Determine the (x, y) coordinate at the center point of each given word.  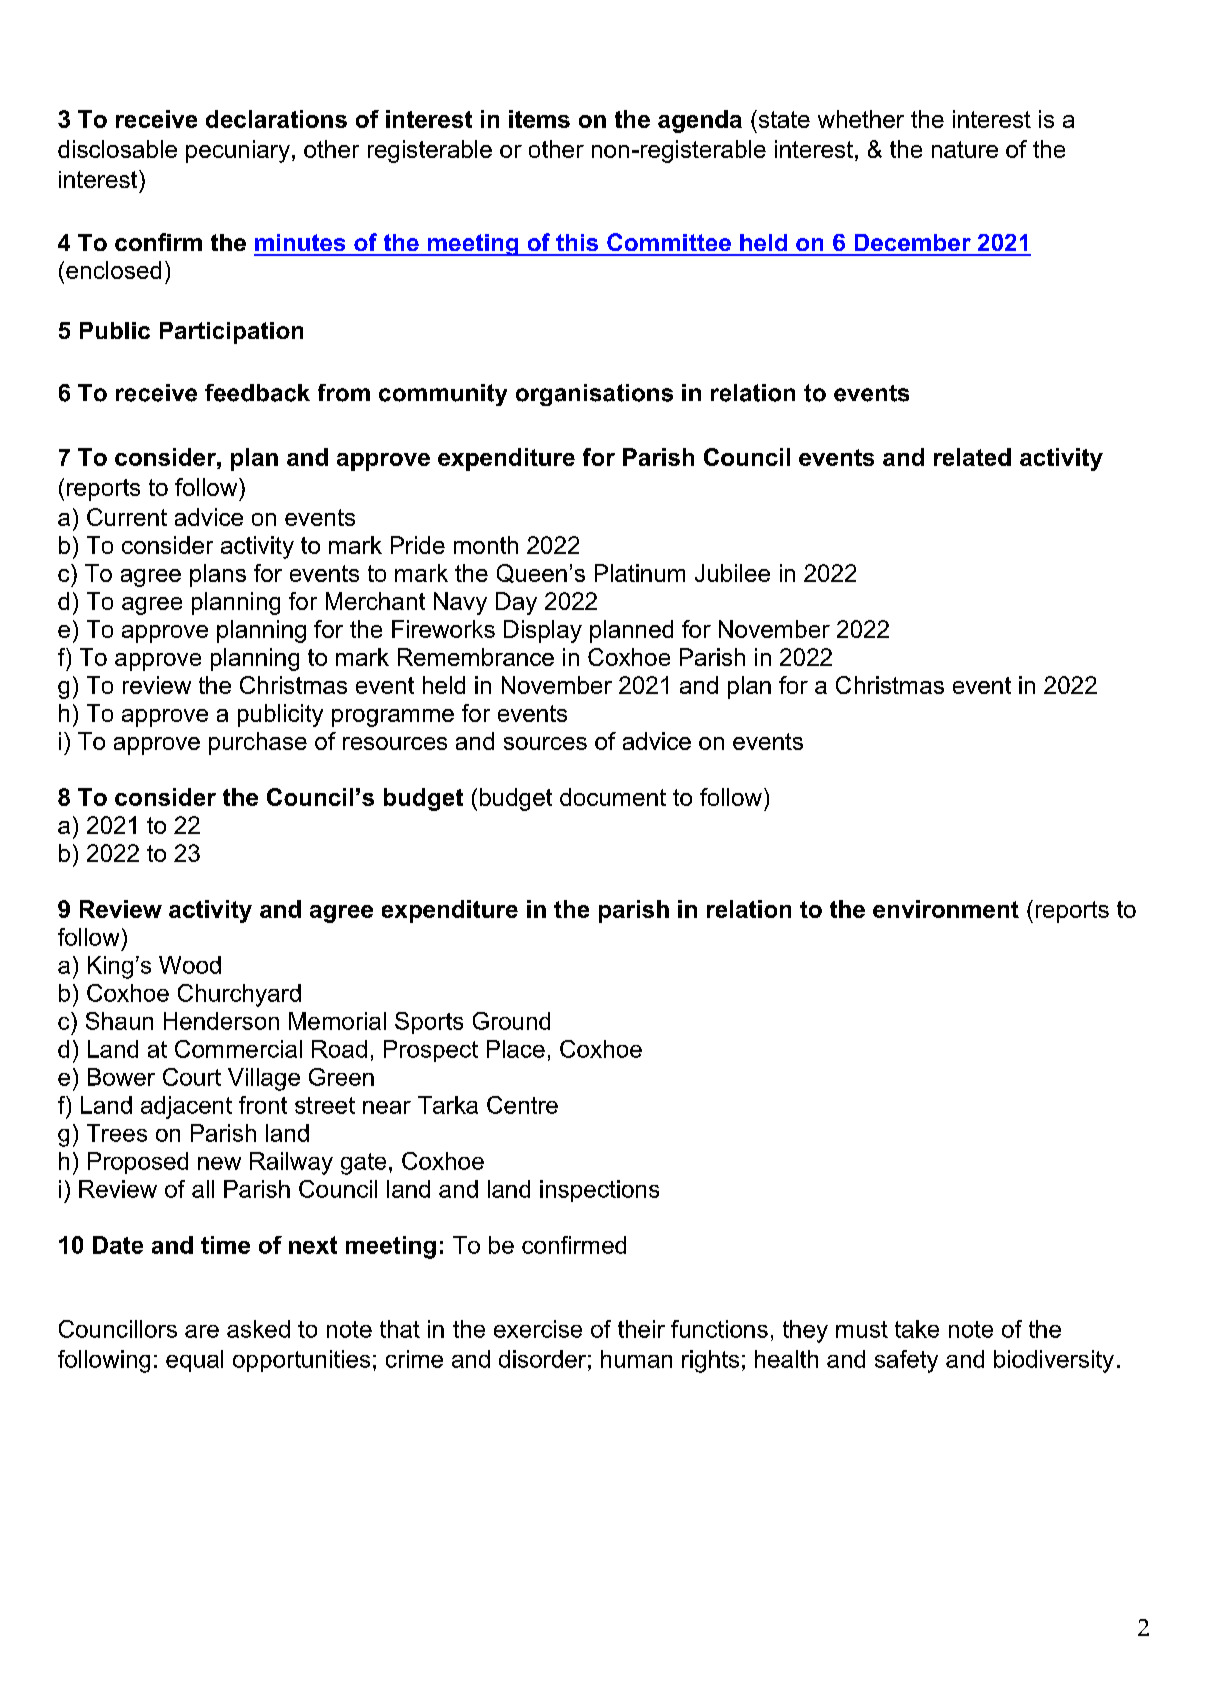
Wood (190, 965)
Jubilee (732, 573)
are (202, 1331)
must (862, 1329)
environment (946, 909)
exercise (538, 1329)
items (539, 119)
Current (127, 517)
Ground (511, 1021)
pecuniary (238, 151)
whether (861, 119)
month (486, 545)
